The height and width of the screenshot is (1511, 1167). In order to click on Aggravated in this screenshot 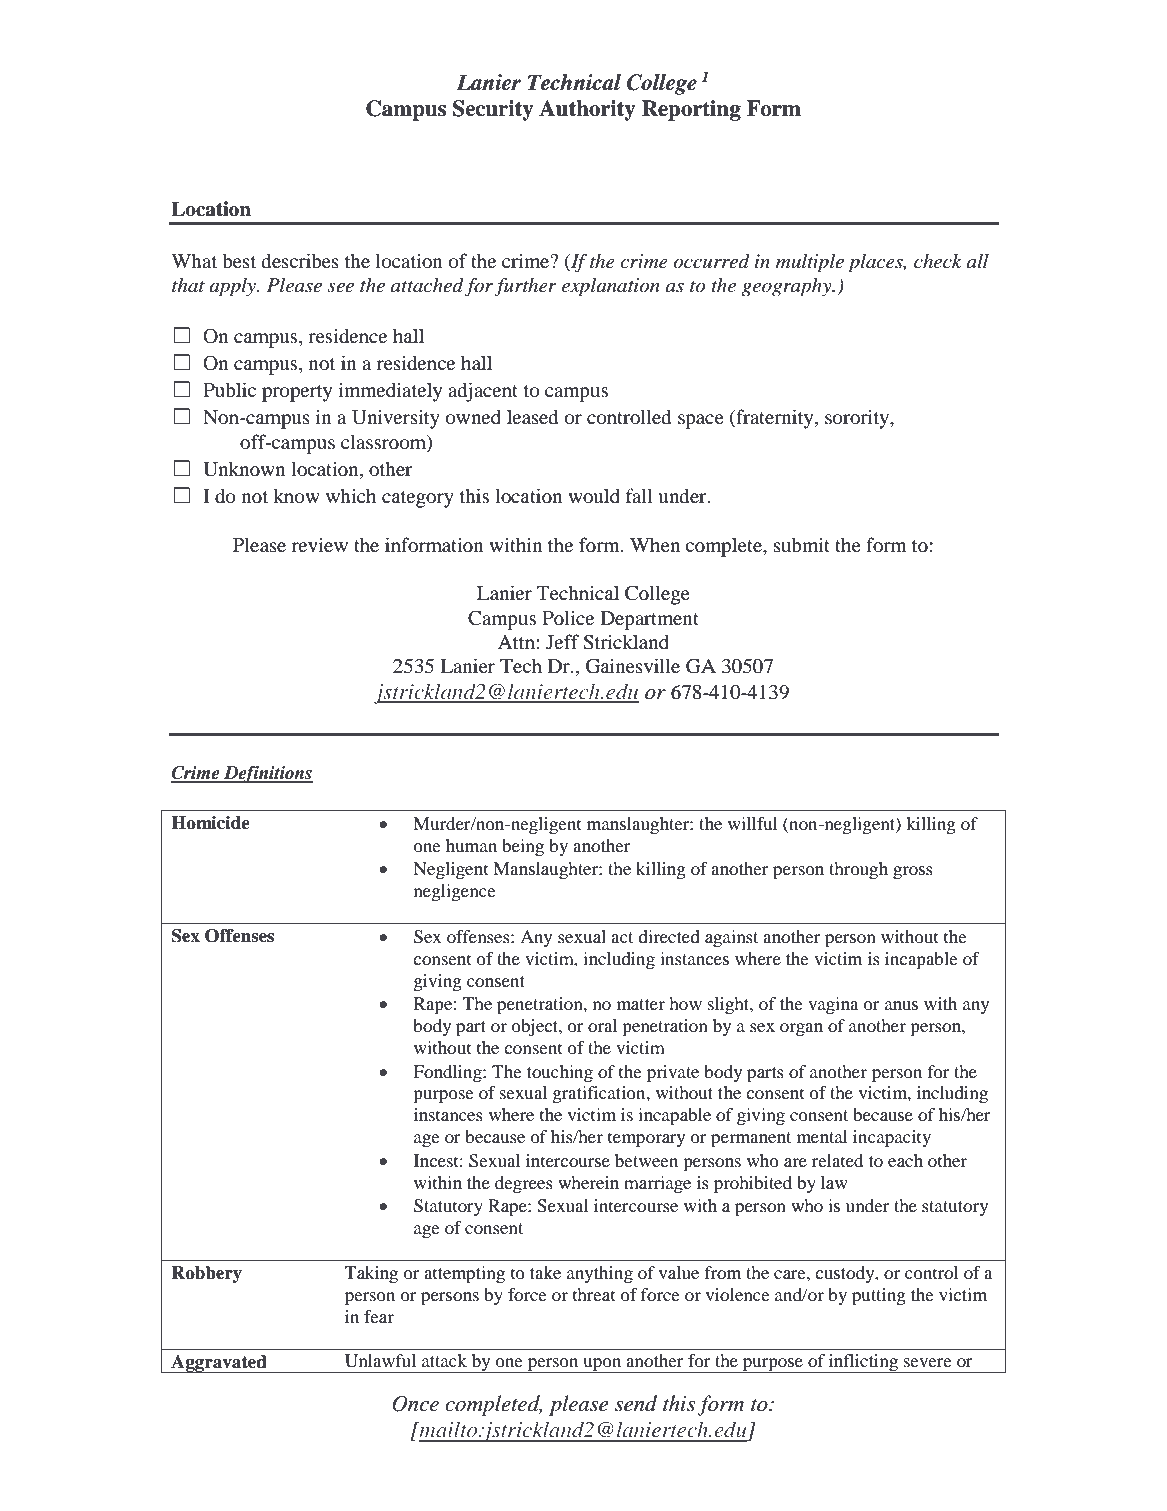, I will do `click(219, 1364)`.
